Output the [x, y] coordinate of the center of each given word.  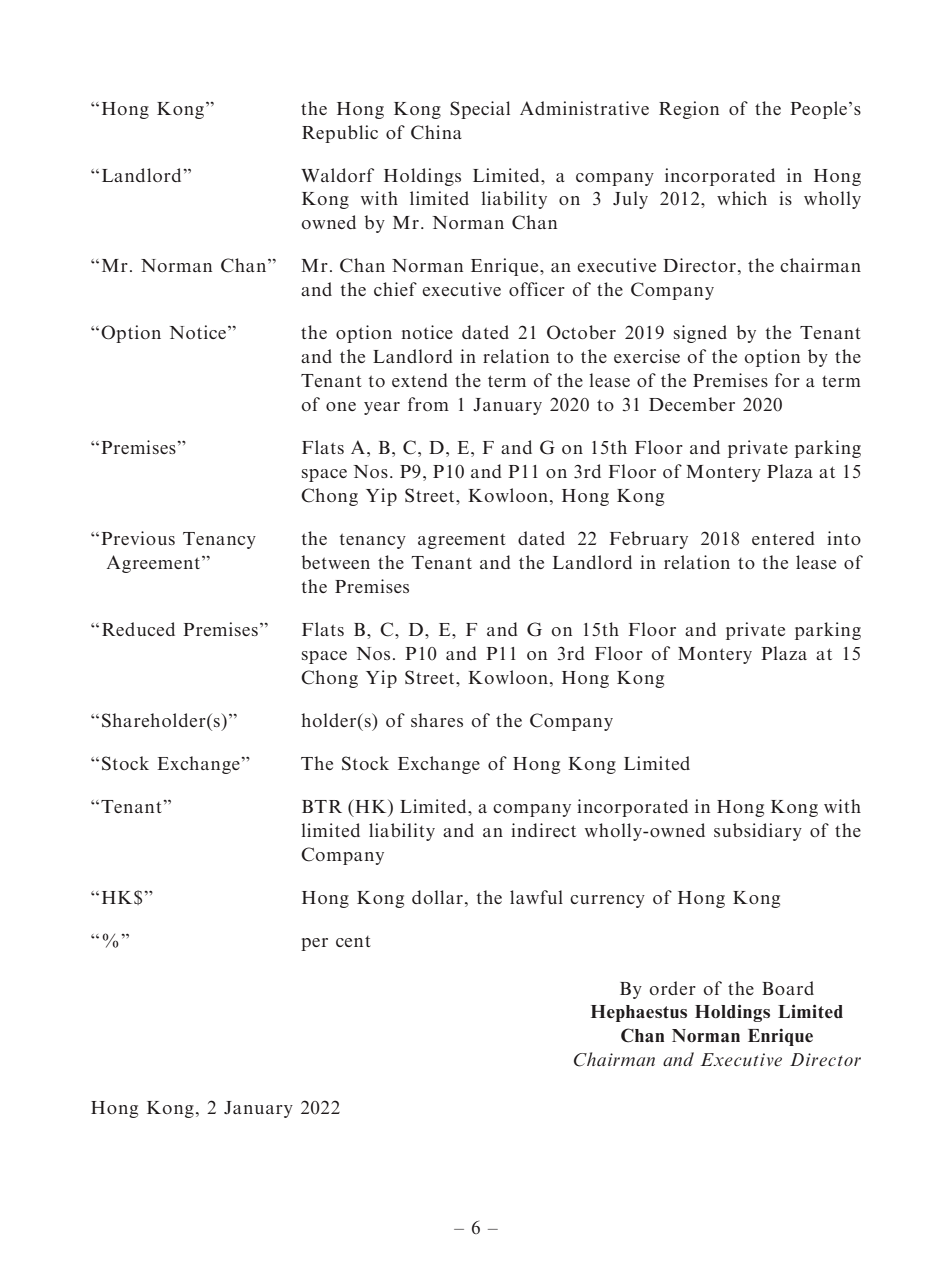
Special [480, 110]
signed [700, 334]
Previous [138, 538]
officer [537, 289]
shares [437, 720]
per [314, 944]
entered [783, 538]
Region [689, 110]
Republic [340, 134]
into [844, 538]
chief [395, 289]
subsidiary [758, 832]
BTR [322, 806]
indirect [543, 830]
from [428, 404]
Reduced [138, 629]
